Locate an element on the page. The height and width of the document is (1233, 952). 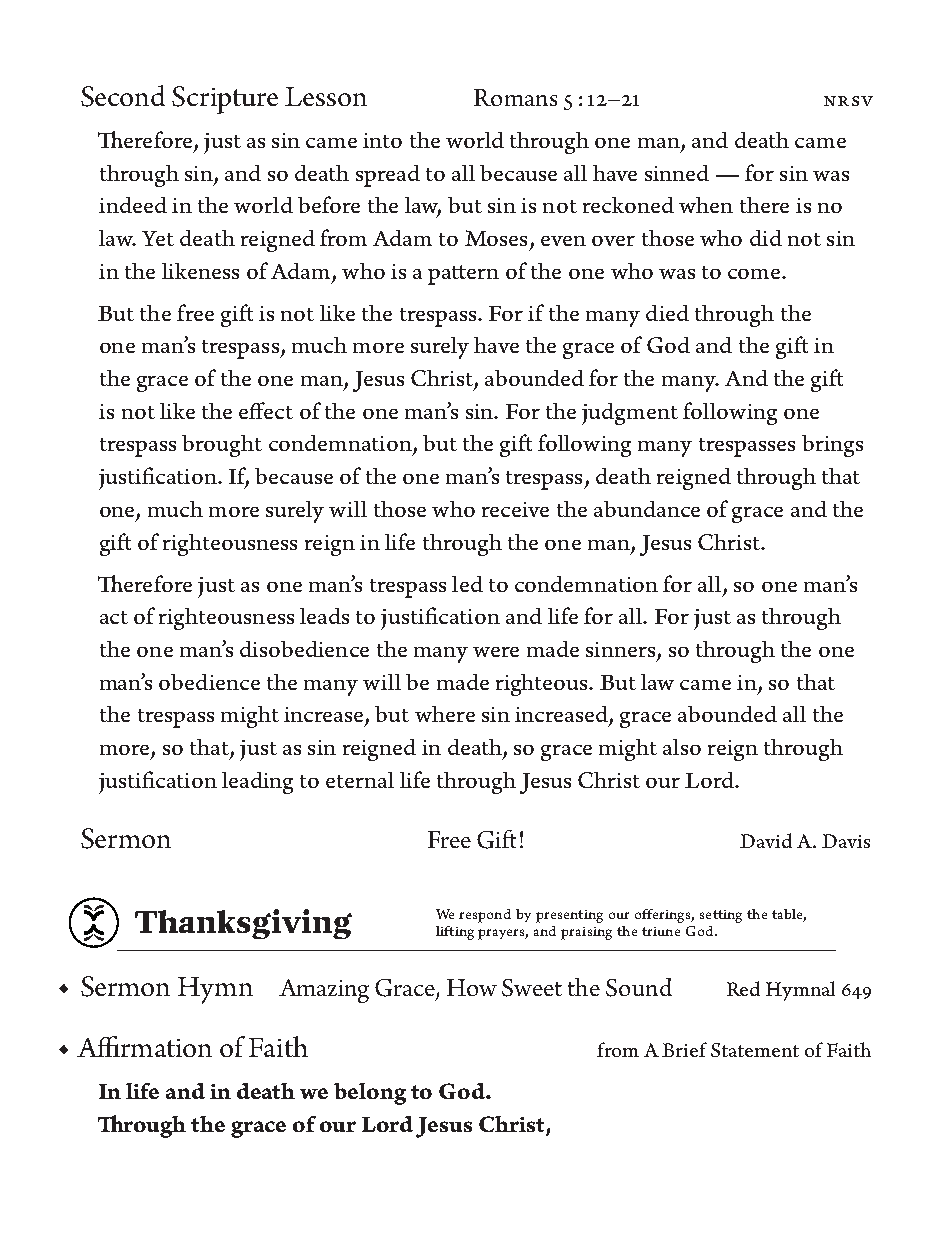
Romans is located at coordinates (515, 97).
